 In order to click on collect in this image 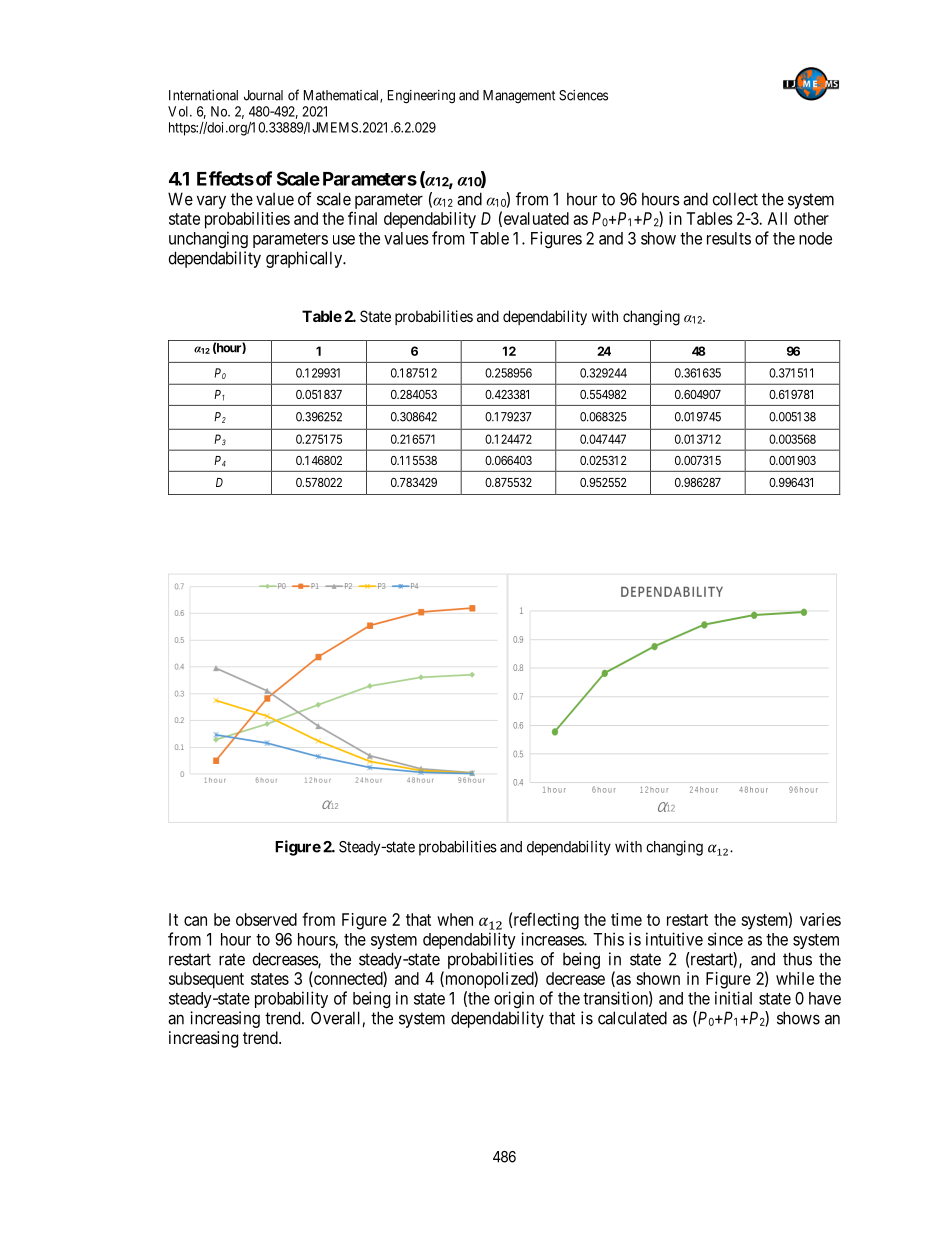, I will do `click(735, 199)`.
